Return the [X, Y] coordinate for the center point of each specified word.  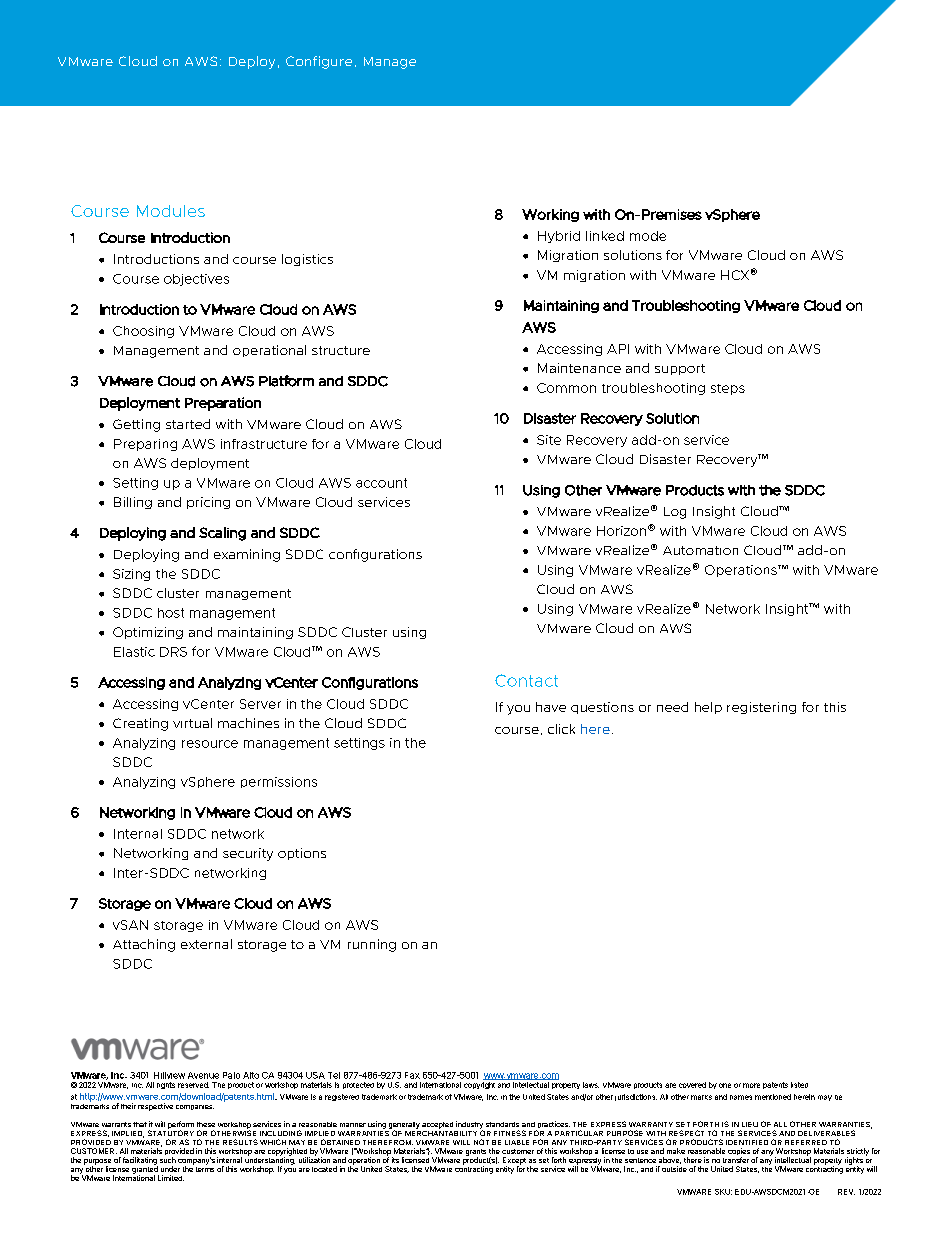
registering [761, 708]
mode [648, 236]
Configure [319, 62]
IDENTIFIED [747, 1142]
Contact [526, 680]
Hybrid [559, 237]
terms [205, 1168]
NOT [481, 1142]
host [171, 613]
